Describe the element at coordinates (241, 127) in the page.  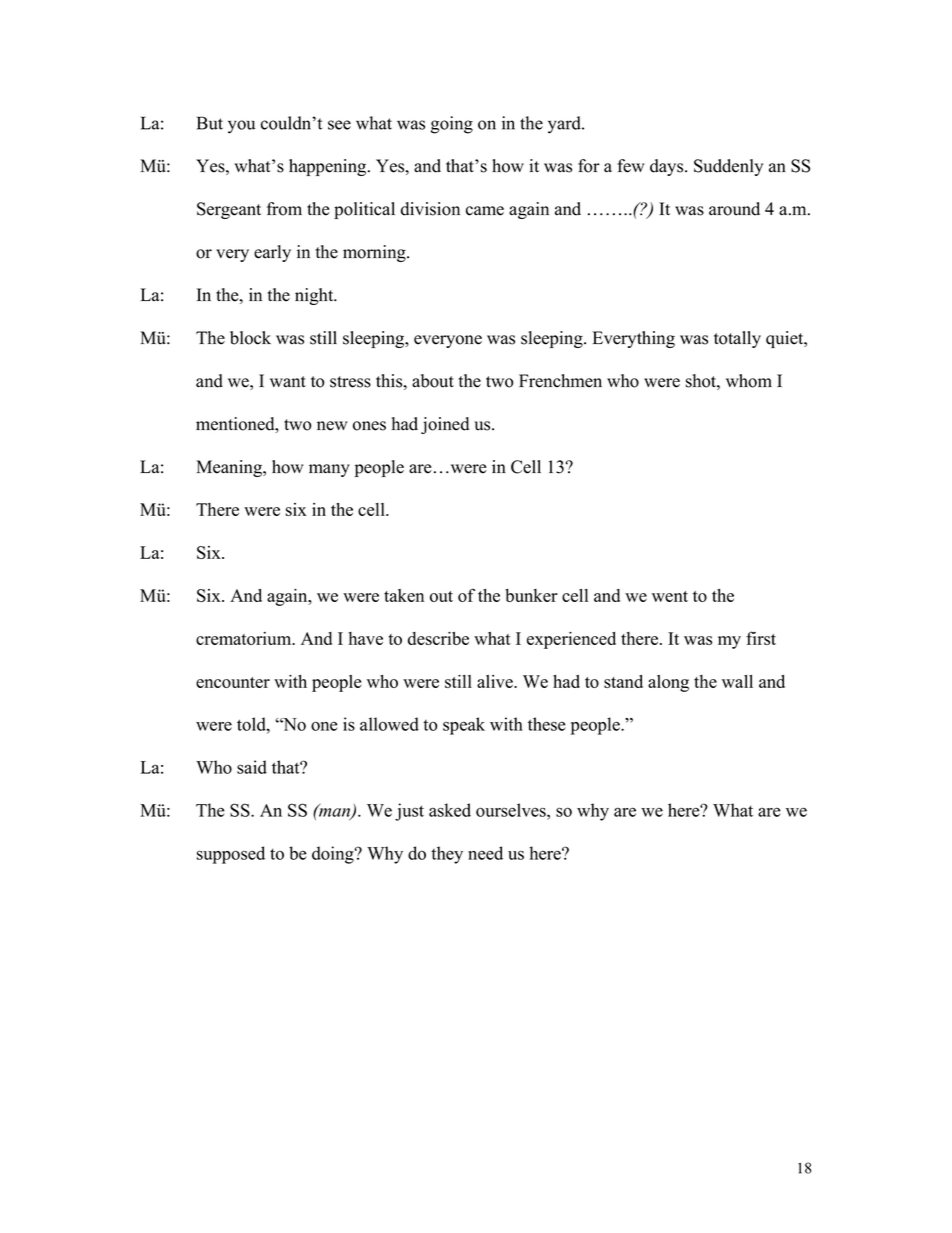
I see `you` at that location.
